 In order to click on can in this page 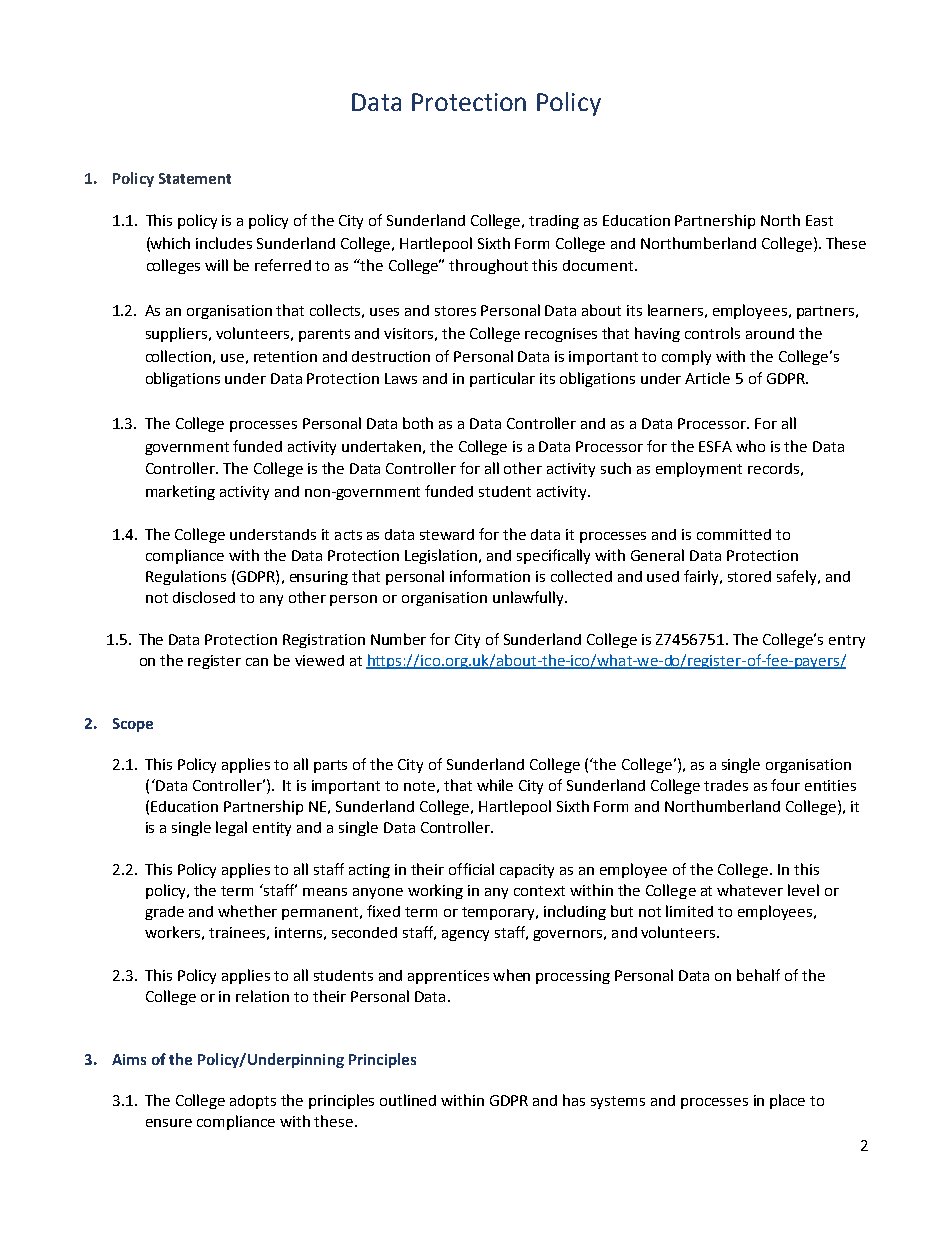, I will do `click(257, 662)`.
